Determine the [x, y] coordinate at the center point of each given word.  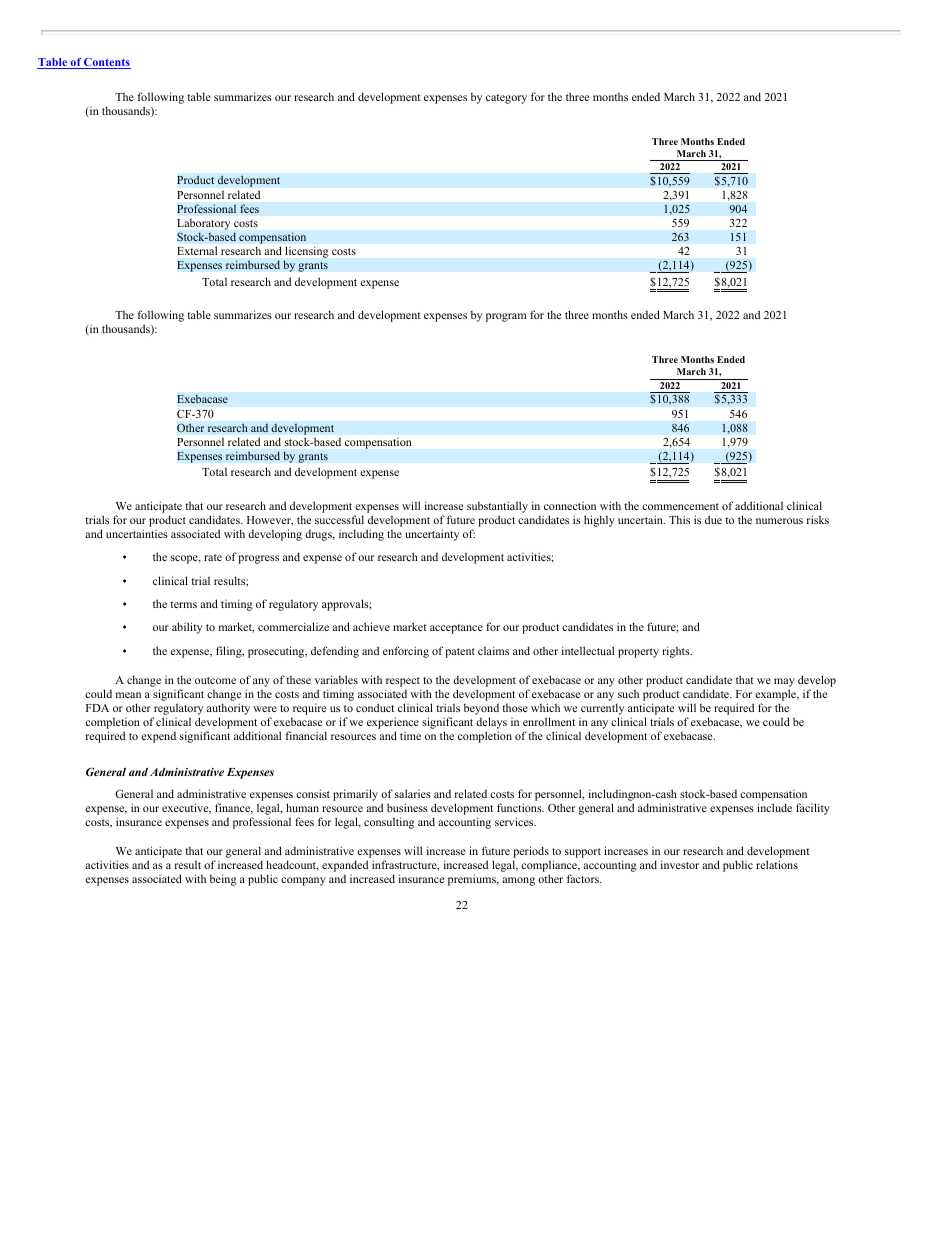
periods [531, 852]
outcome [215, 680]
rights [677, 652]
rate [213, 557]
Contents [106, 63]
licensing [306, 253]
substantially [497, 508]
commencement [680, 506]
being [223, 880]
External [197, 251]
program [506, 317]
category [506, 99]
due [713, 519]
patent [460, 653]
